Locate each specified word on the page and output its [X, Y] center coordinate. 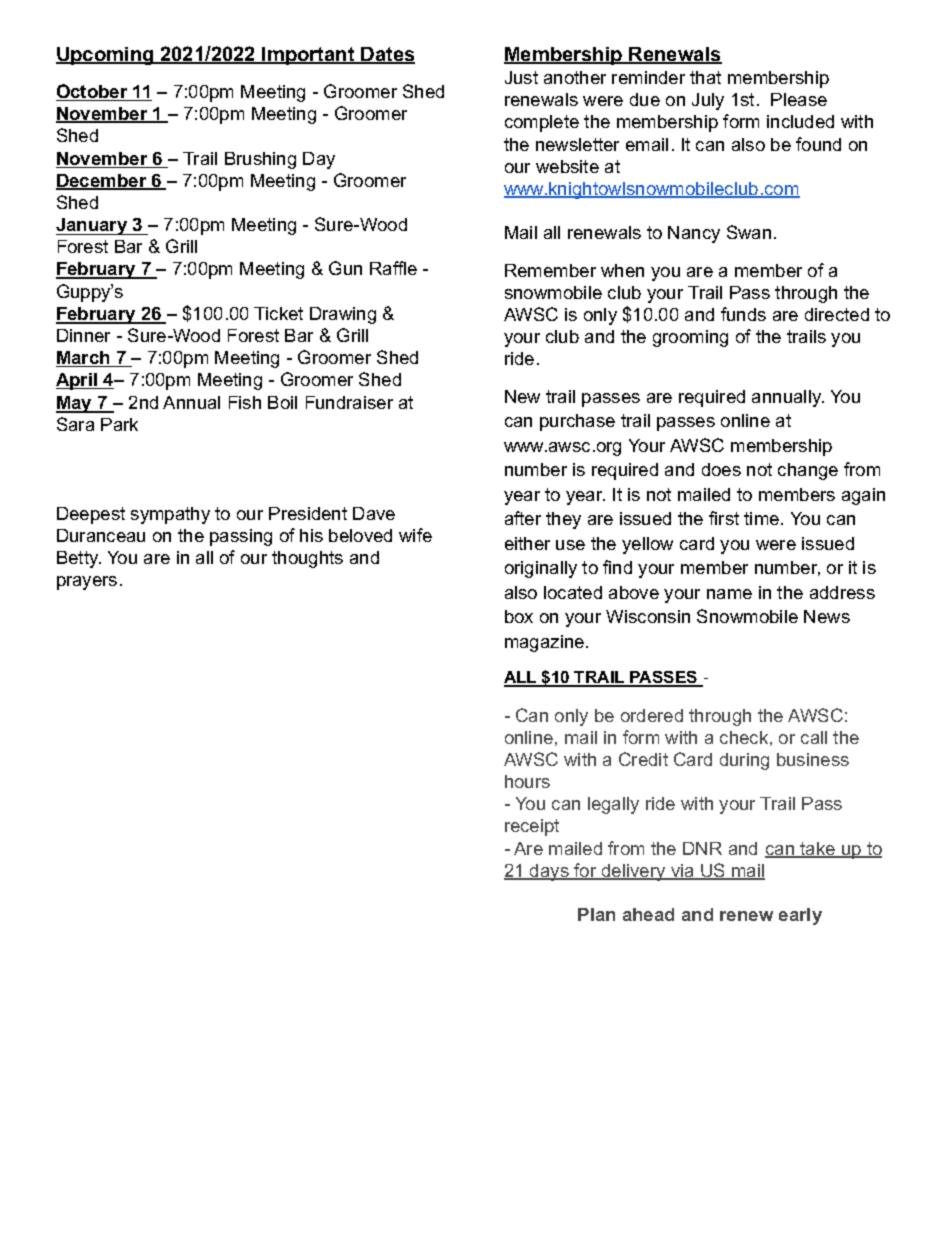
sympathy [170, 515]
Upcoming [106, 56]
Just [521, 77]
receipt [532, 827]
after [523, 518]
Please [799, 99]
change [808, 471]
